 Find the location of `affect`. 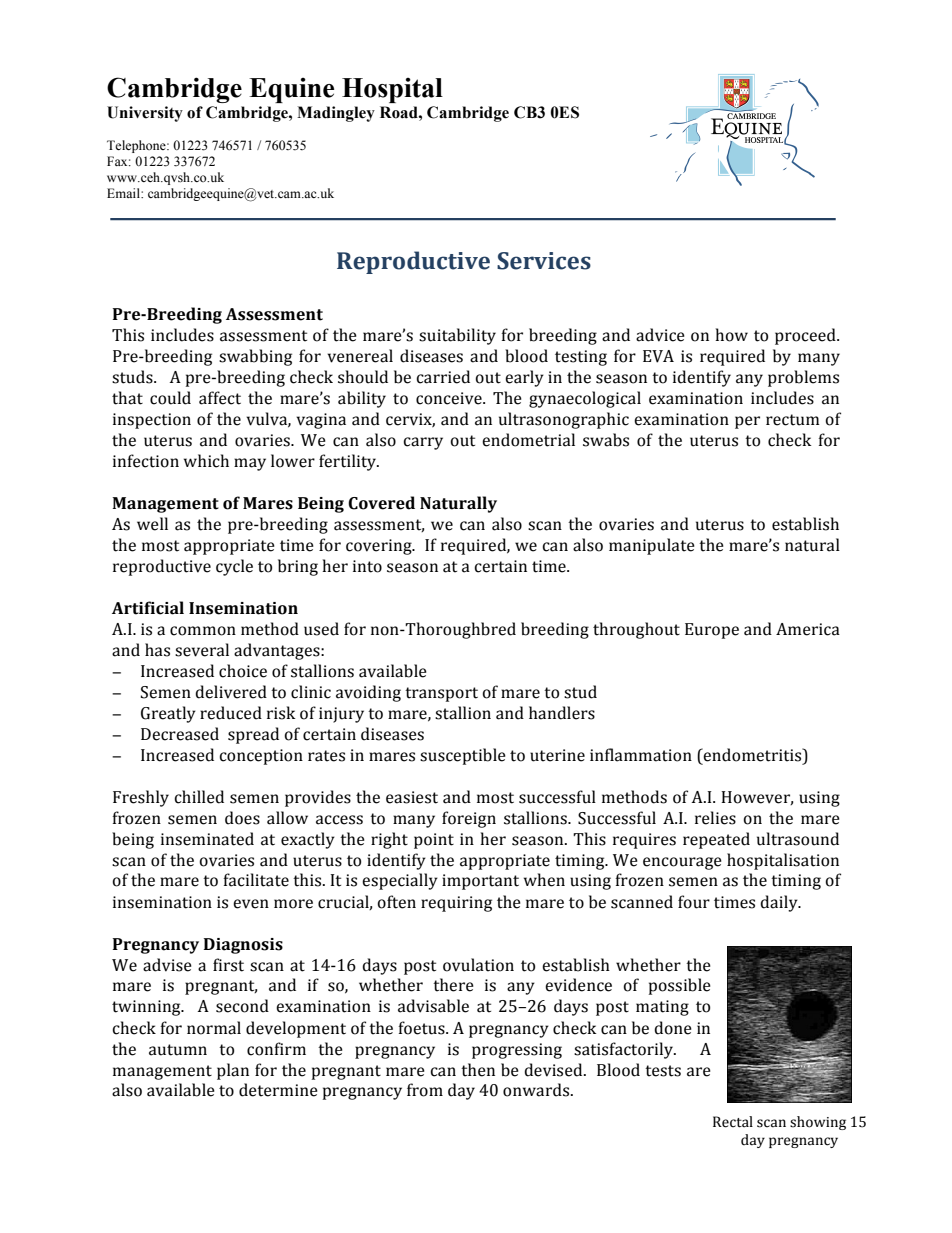

affect is located at coordinates (220, 398).
